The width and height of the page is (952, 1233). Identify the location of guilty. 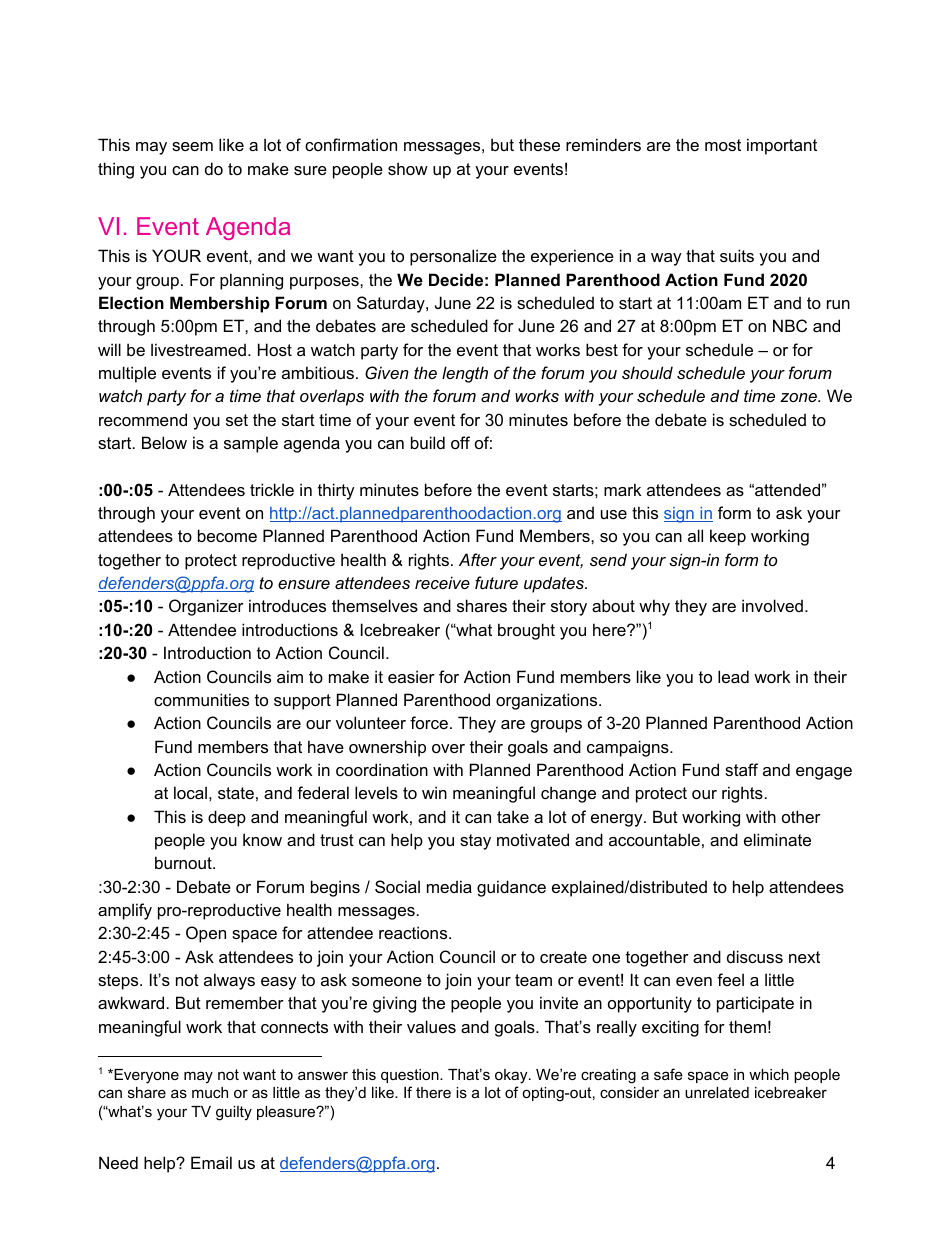
(234, 1113).
